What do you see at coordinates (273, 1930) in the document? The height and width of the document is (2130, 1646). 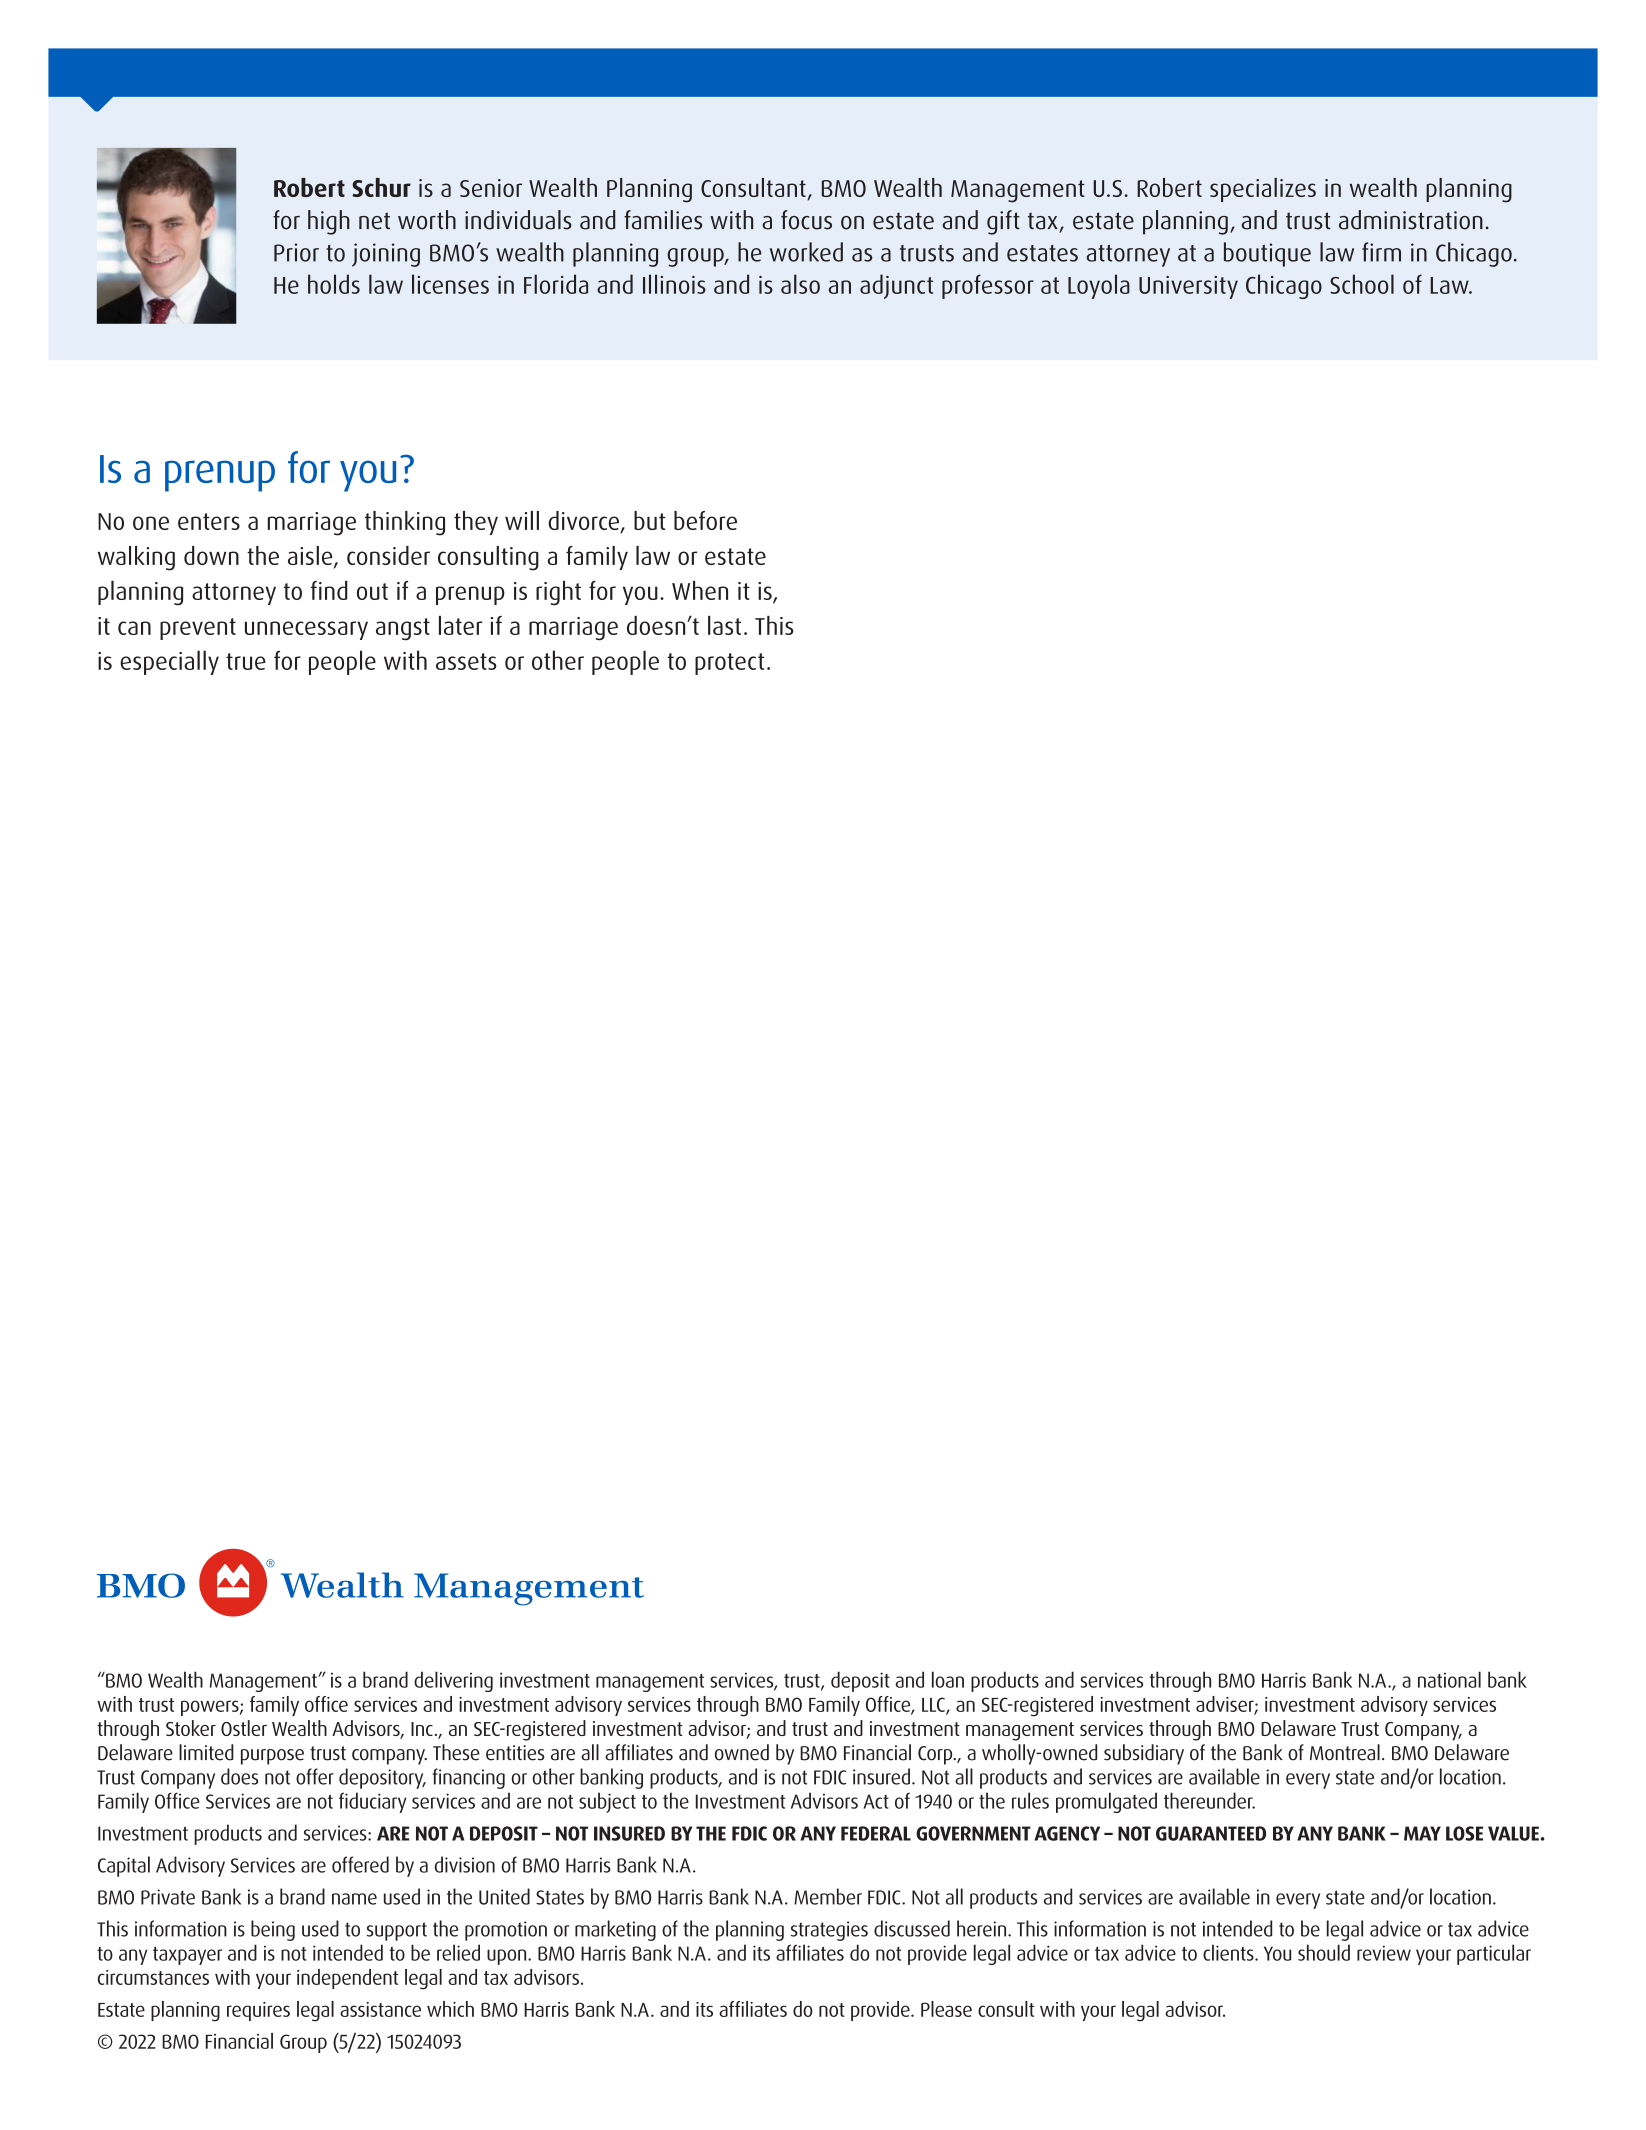 I see `being` at bounding box center [273, 1930].
